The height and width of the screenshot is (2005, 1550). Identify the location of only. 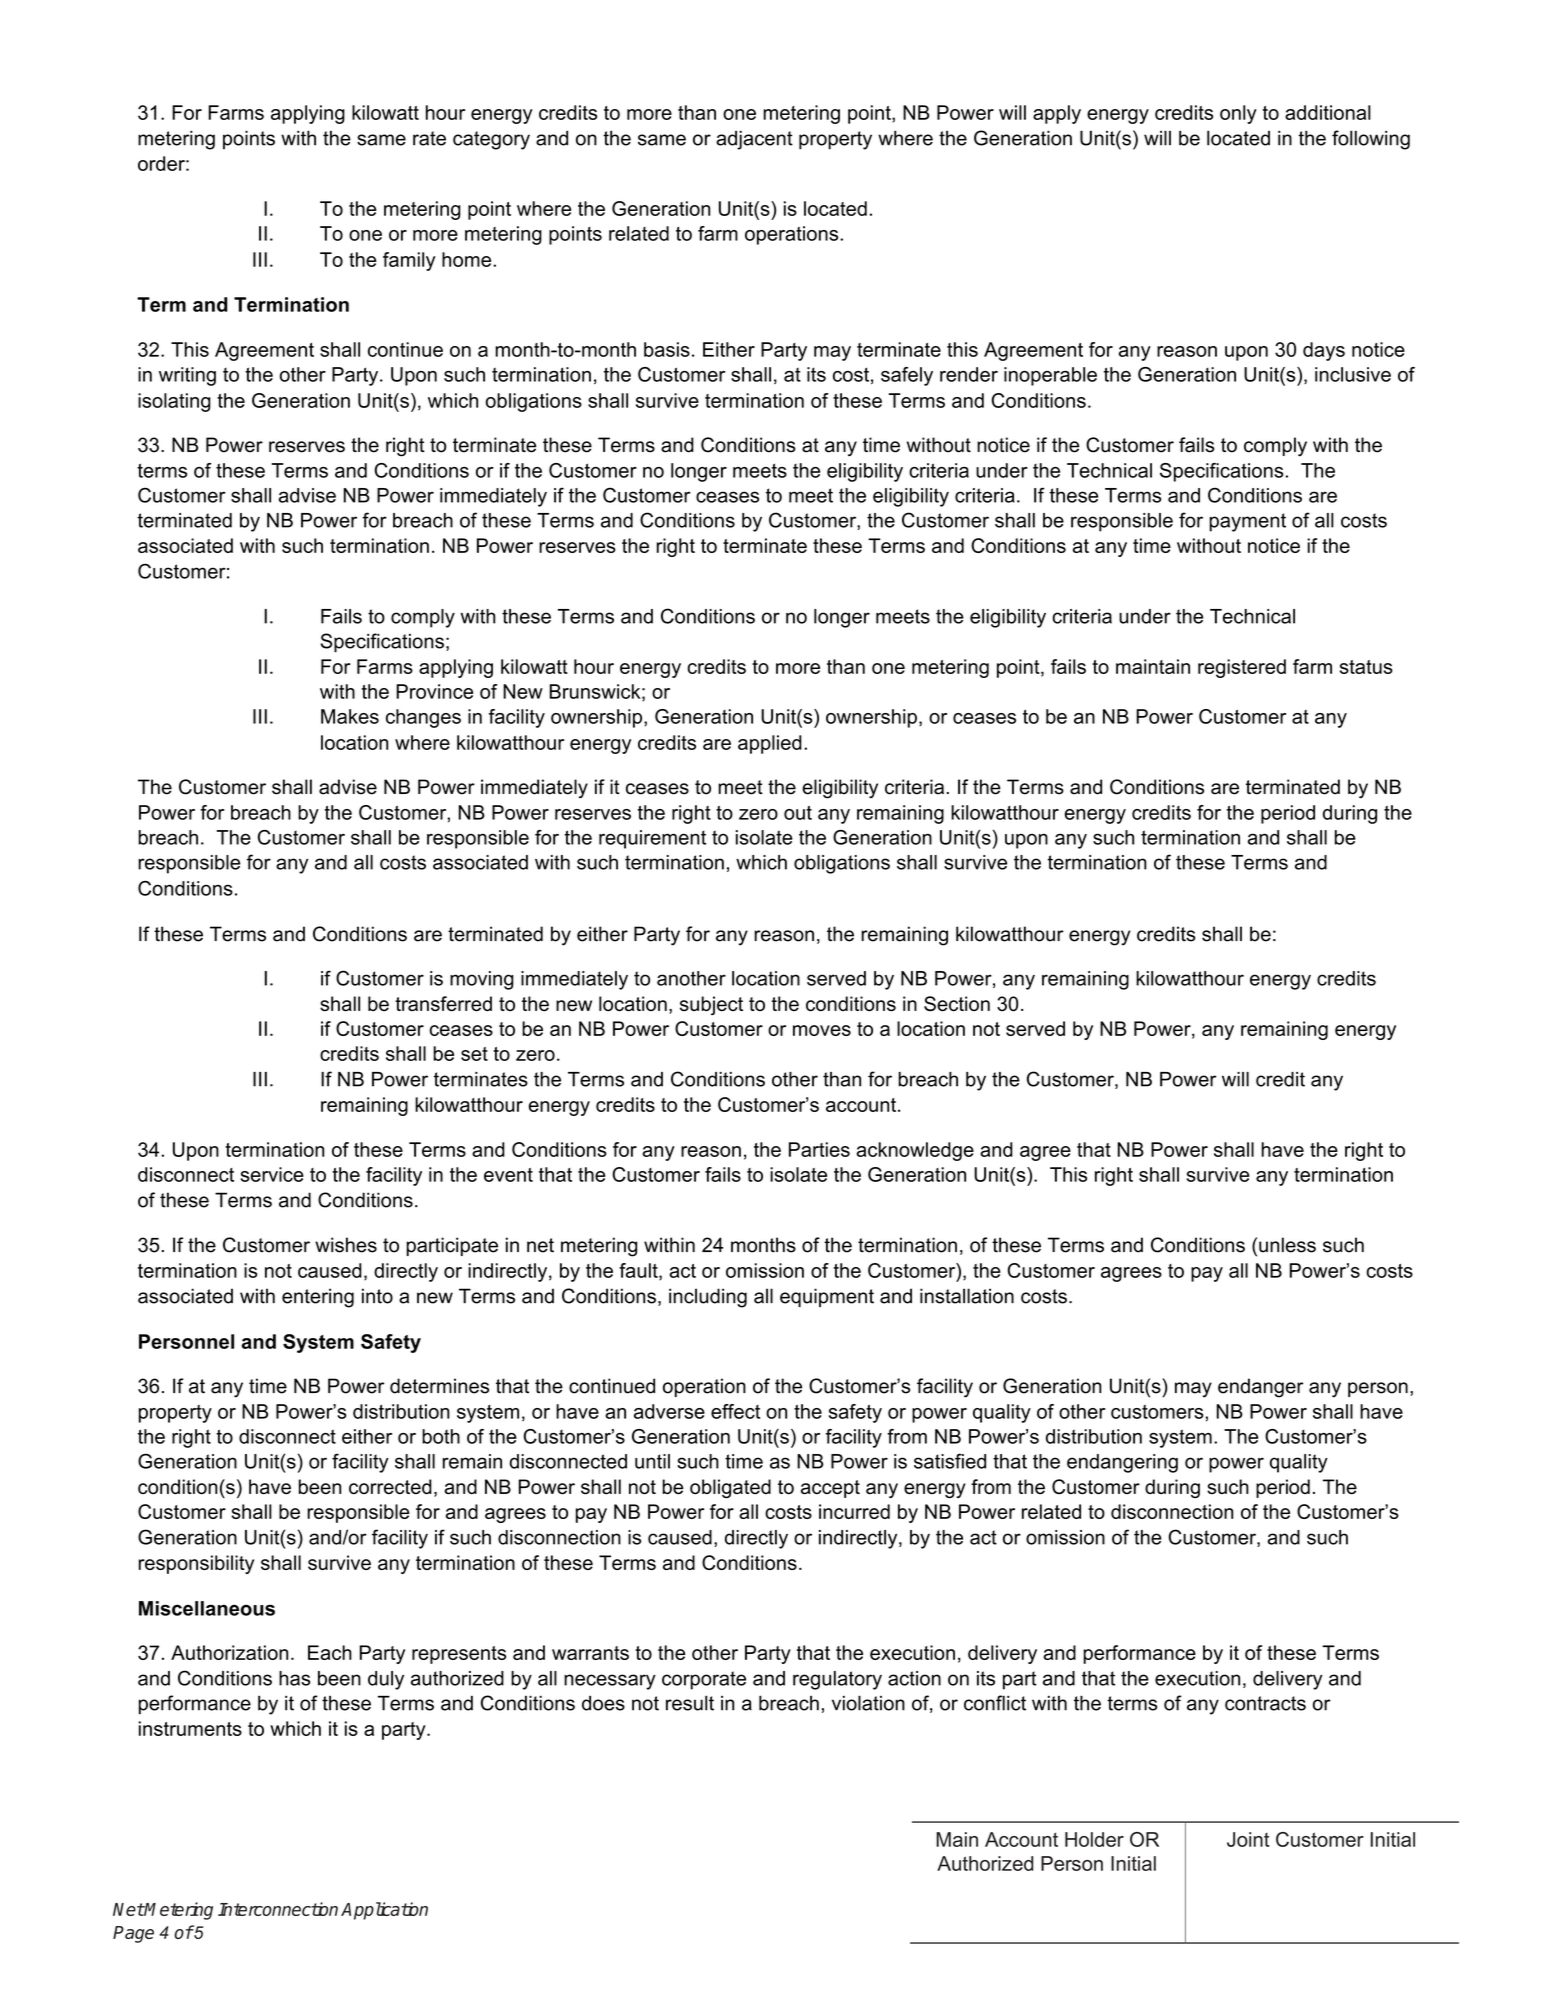
(1238, 114).
